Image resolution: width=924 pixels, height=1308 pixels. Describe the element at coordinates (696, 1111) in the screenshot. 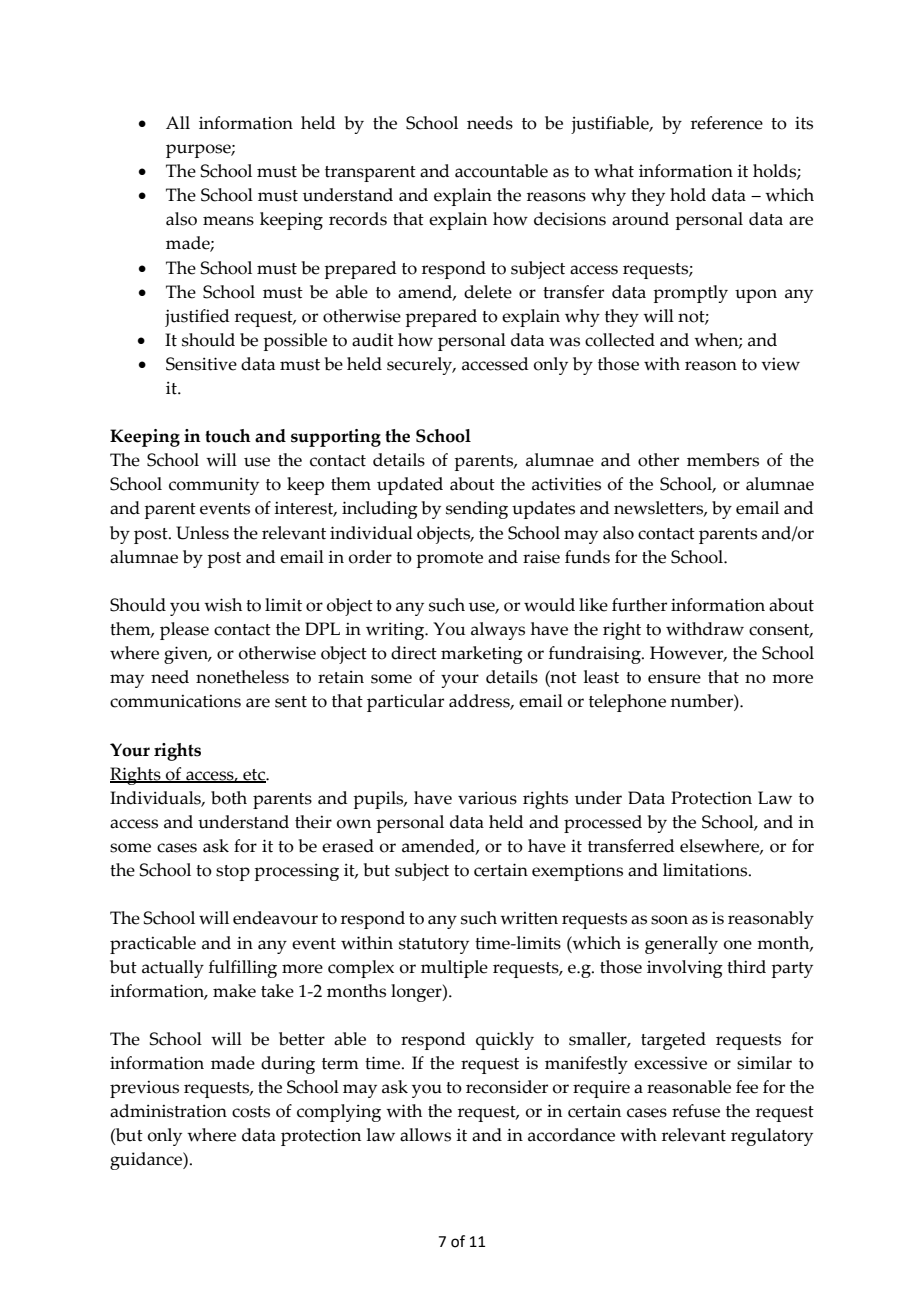

I see `refuse` at that location.
